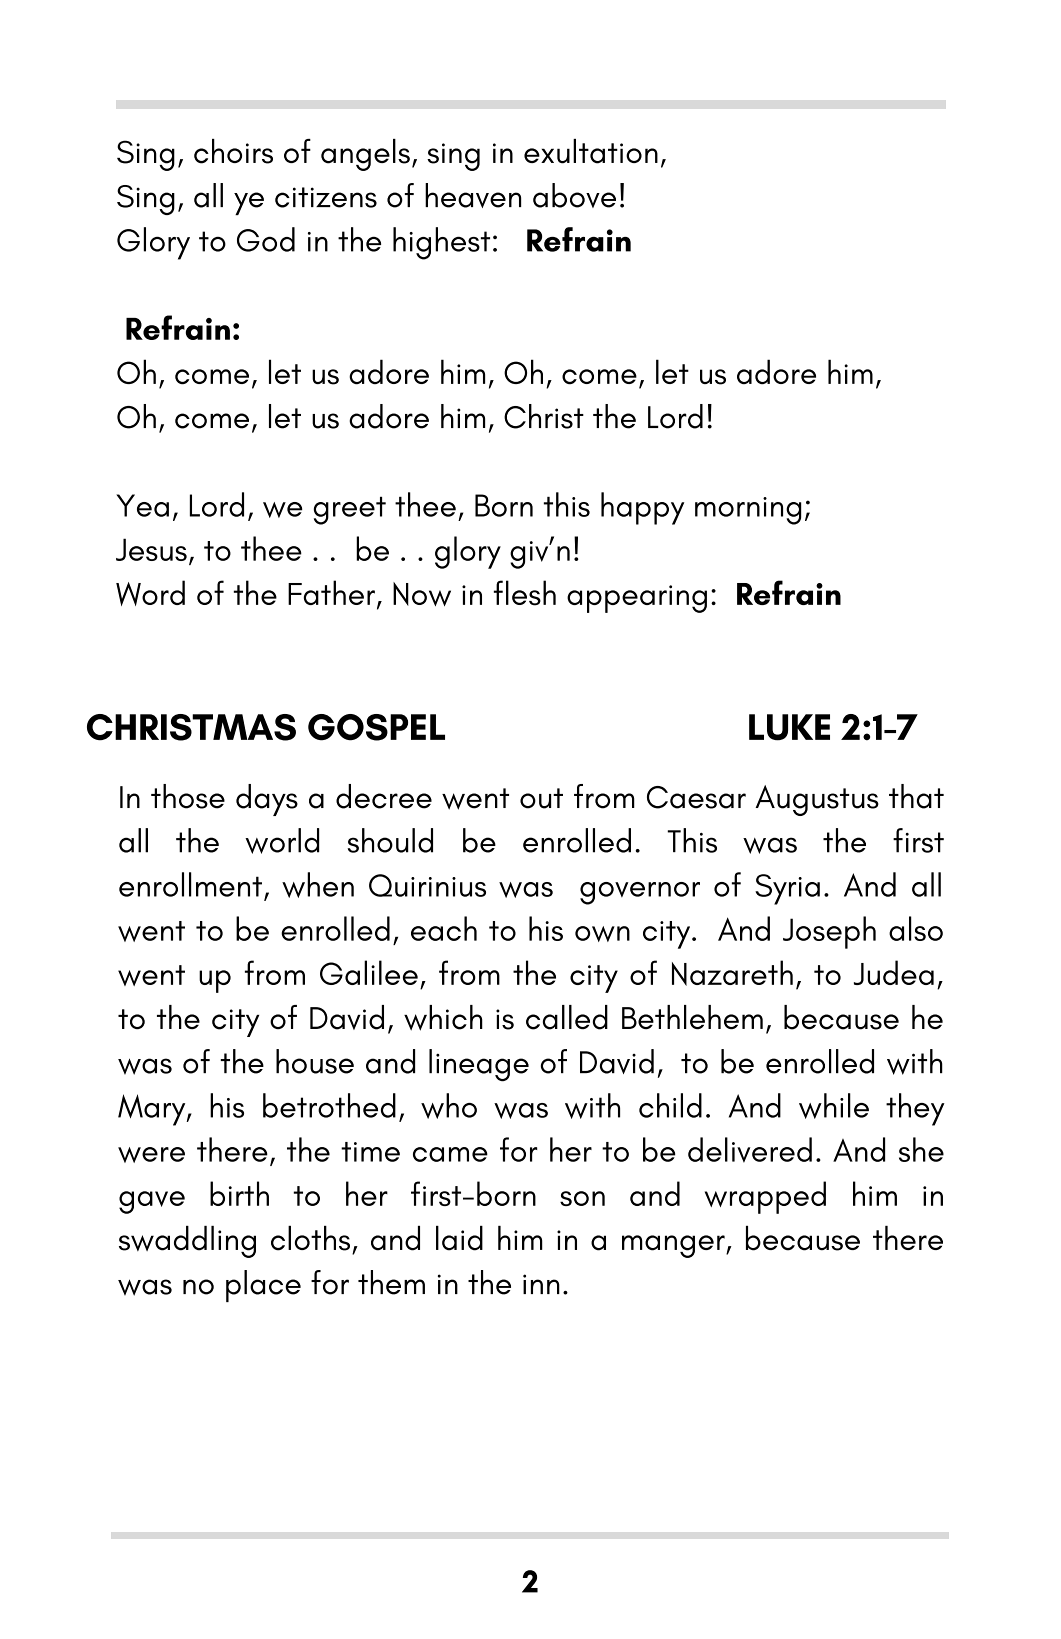 The image size is (1061, 1639). What do you see at coordinates (541, 798) in the screenshot?
I see `out` at bounding box center [541, 798].
